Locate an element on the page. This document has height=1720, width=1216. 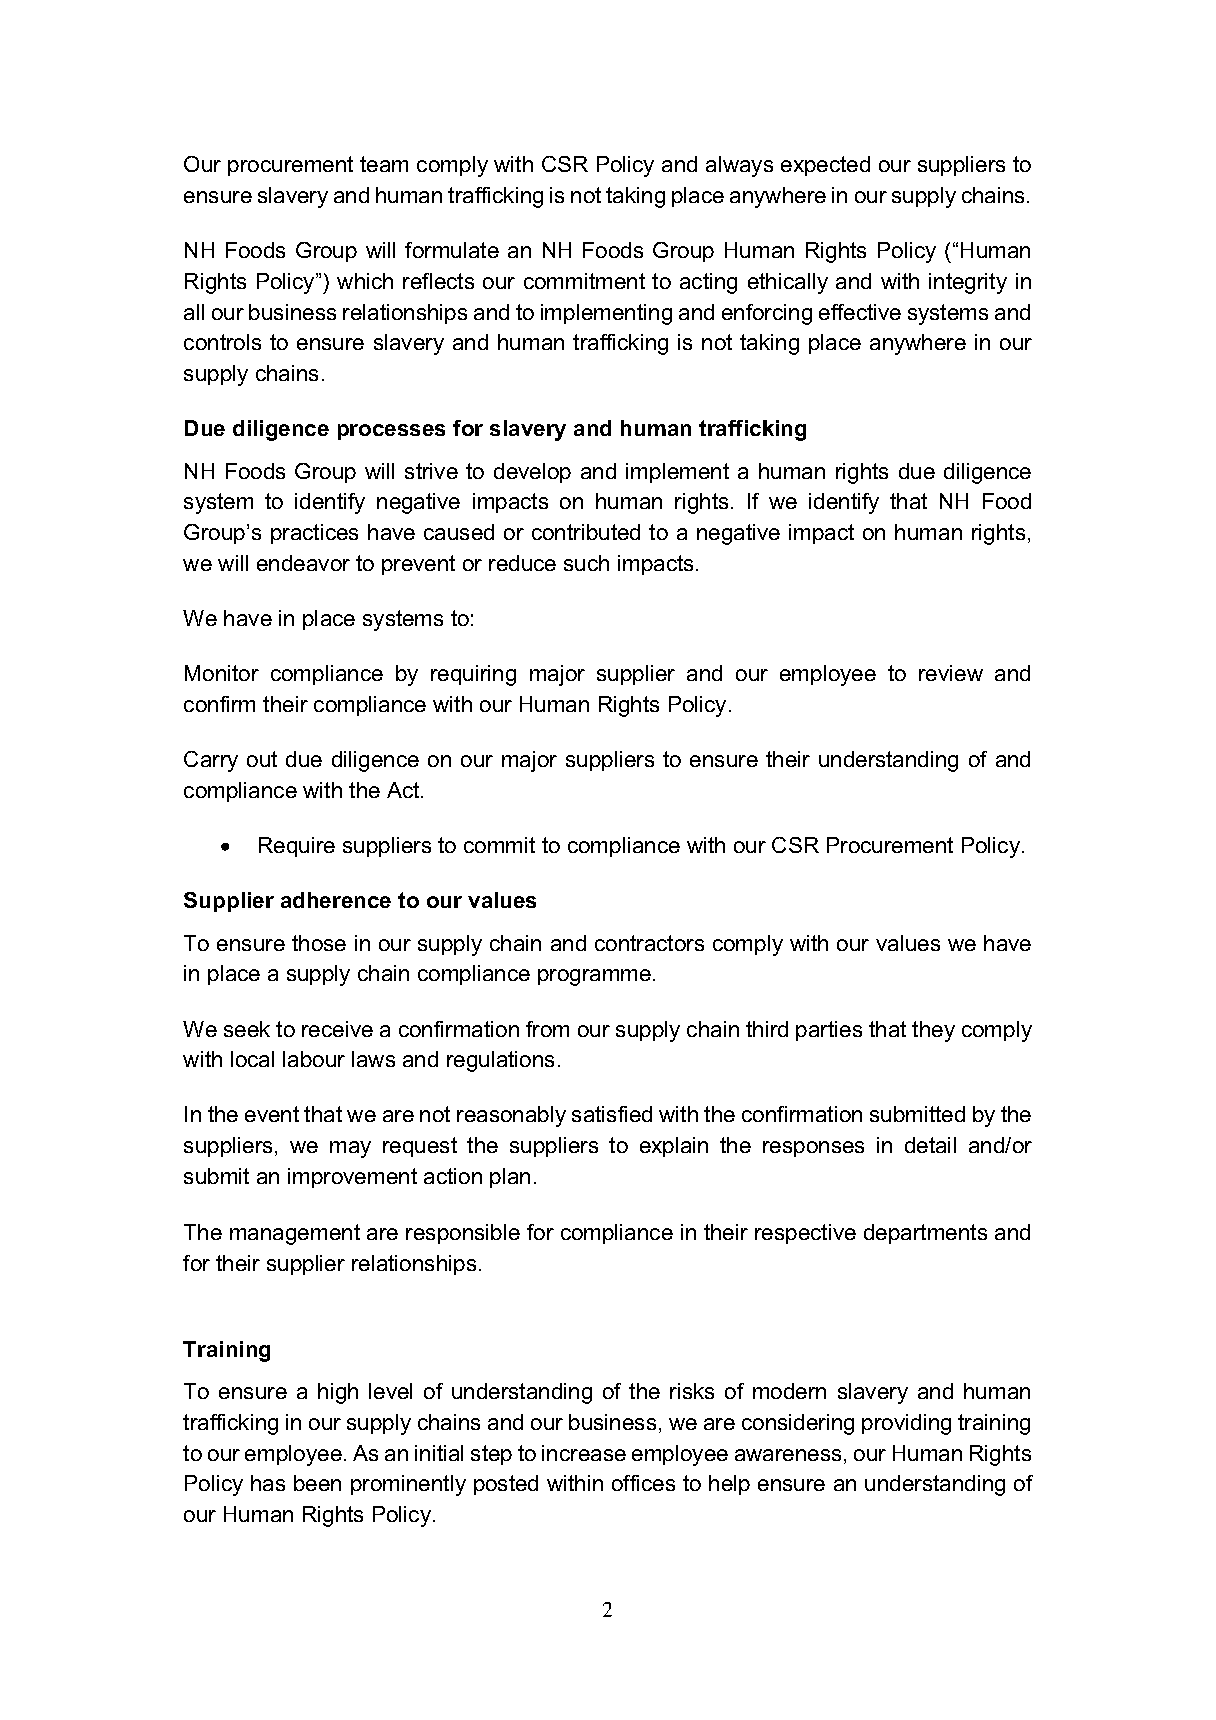
Require is located at coordinates (297, 847).
